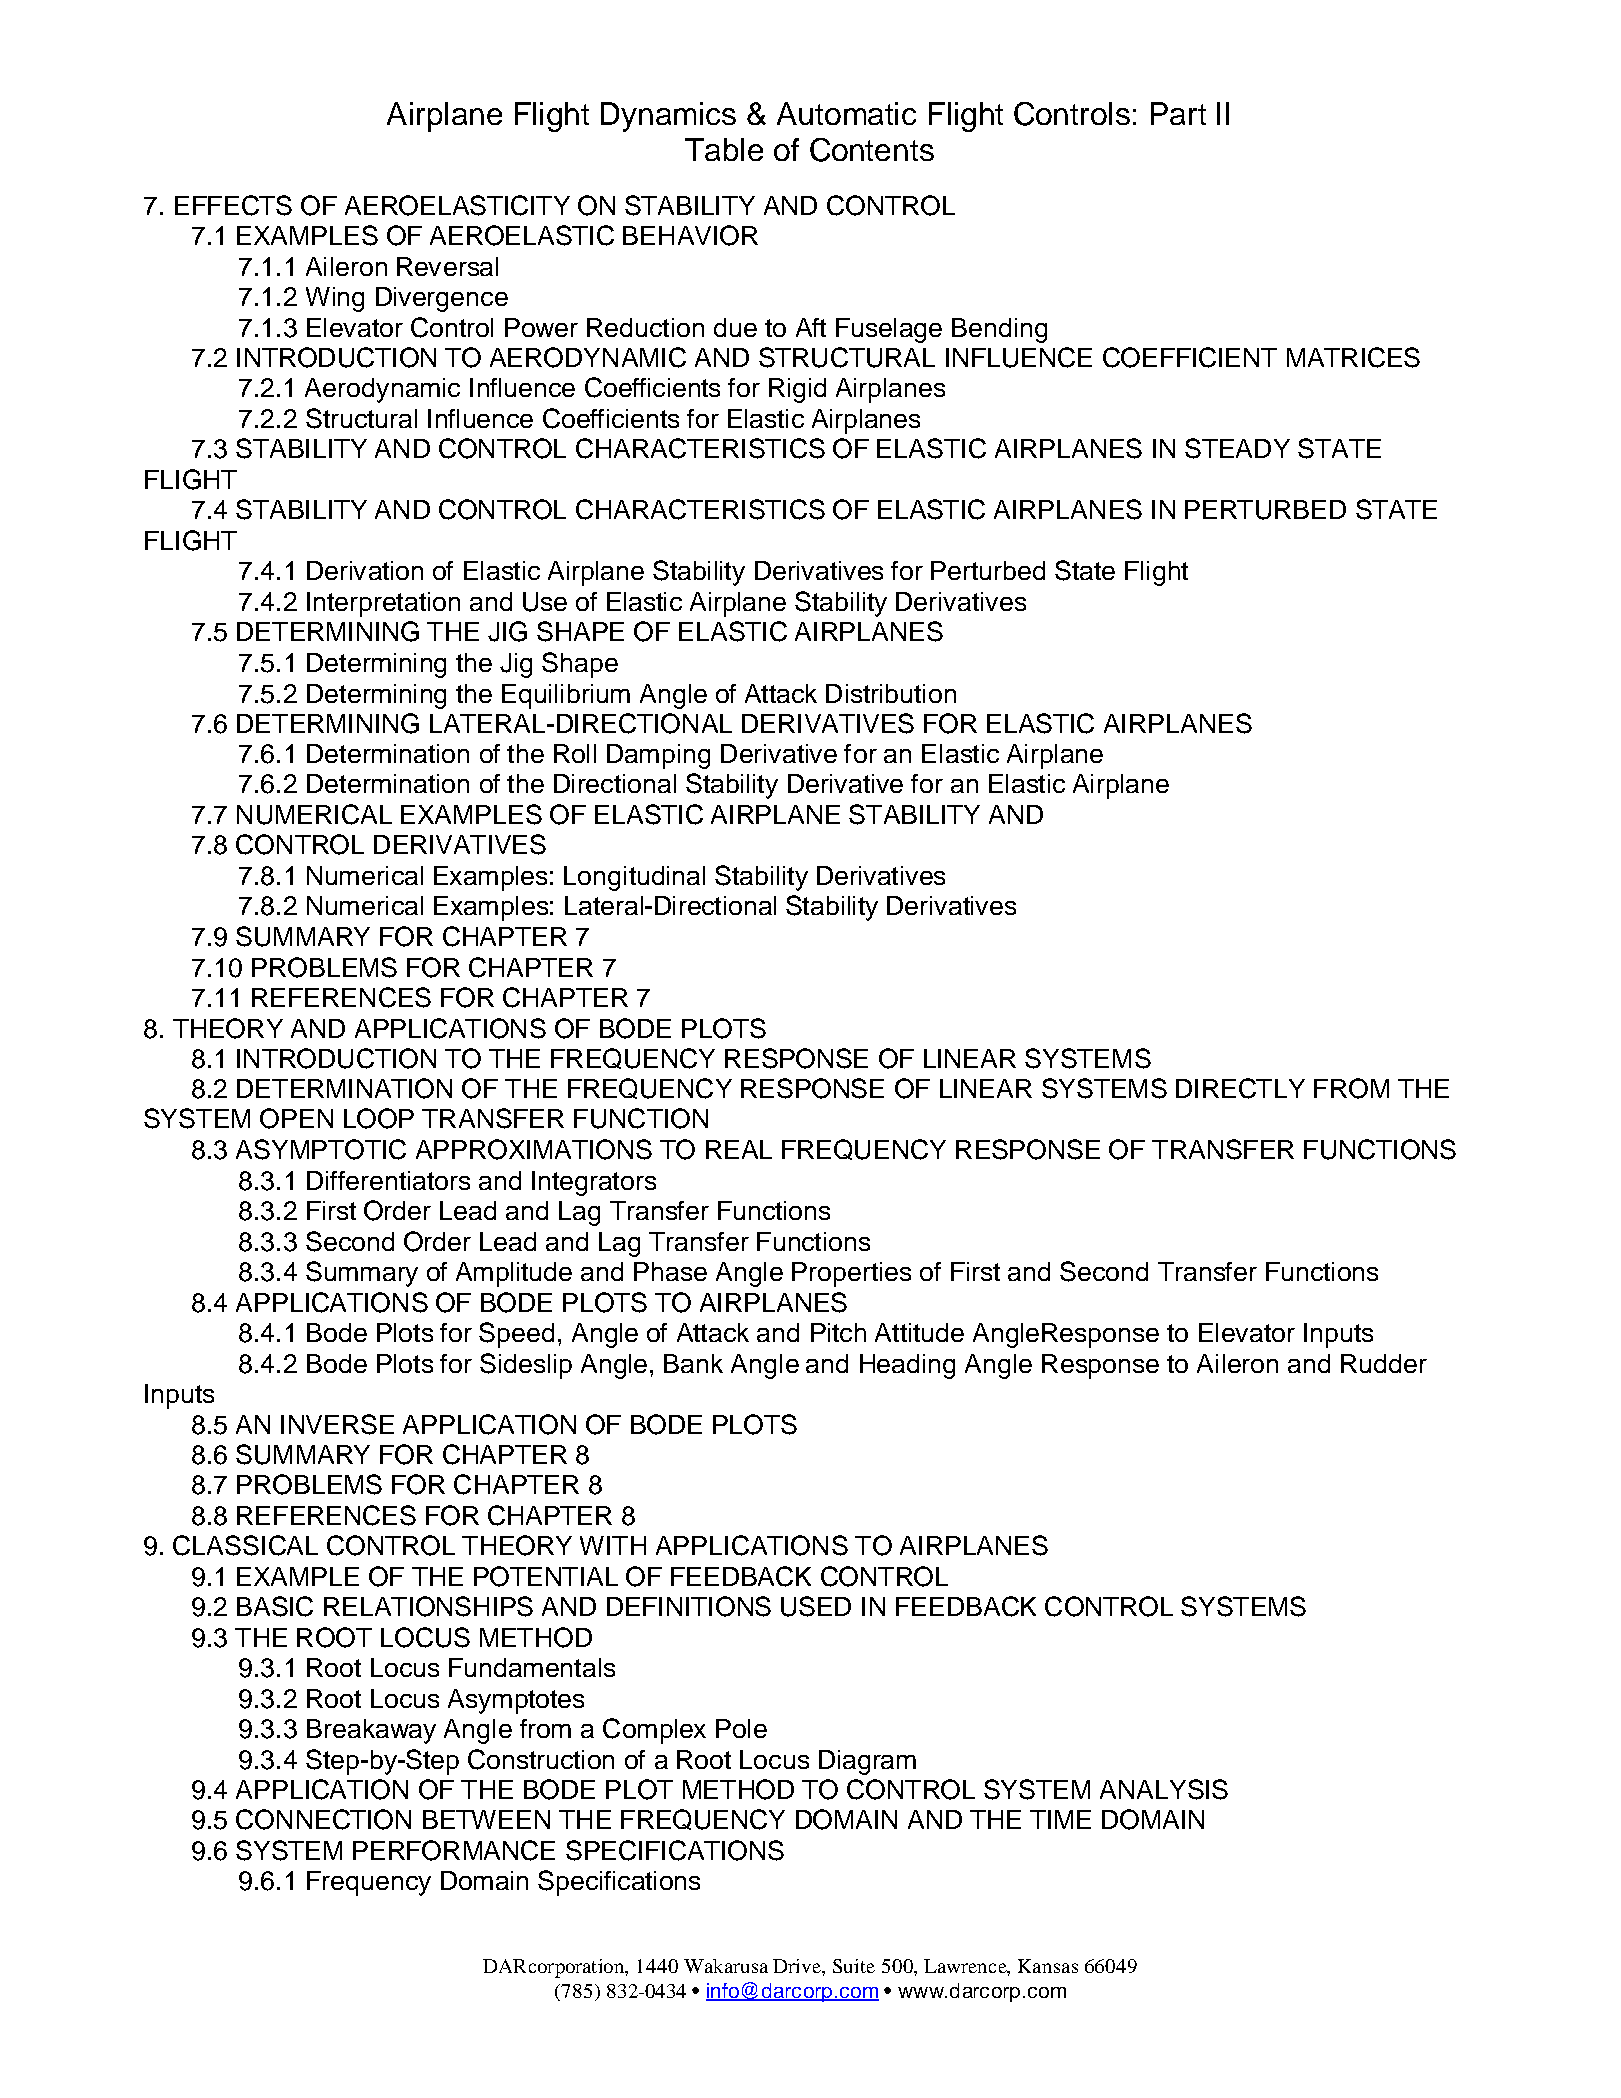 This image has width=1621, height=2098. Describe the element at coordinates (1240, 1088) in the image. I see `DIRECTLY` at that location.
